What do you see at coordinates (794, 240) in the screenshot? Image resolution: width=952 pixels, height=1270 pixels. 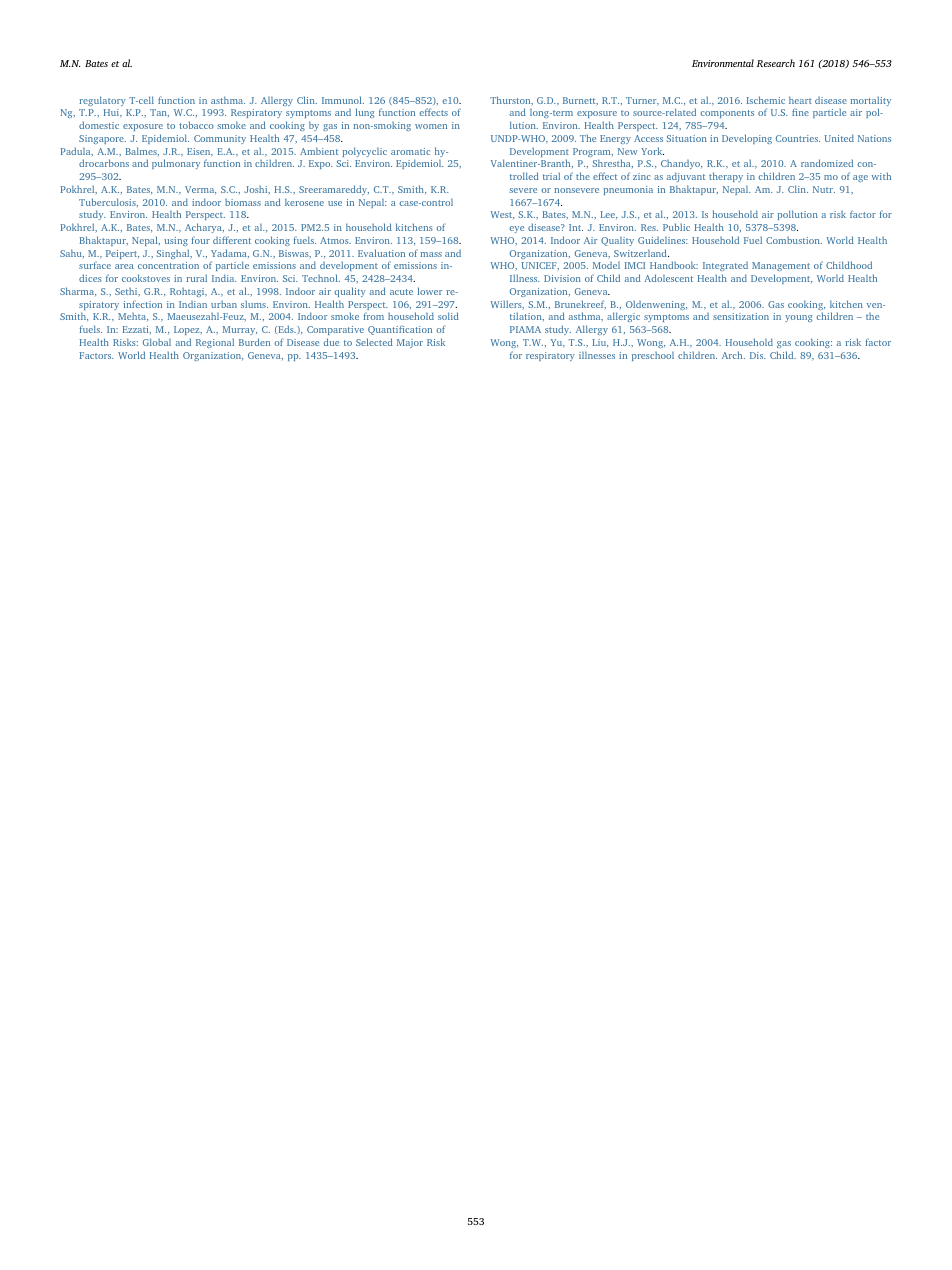 I see `Combustion` at bounding box center [794, 240].
